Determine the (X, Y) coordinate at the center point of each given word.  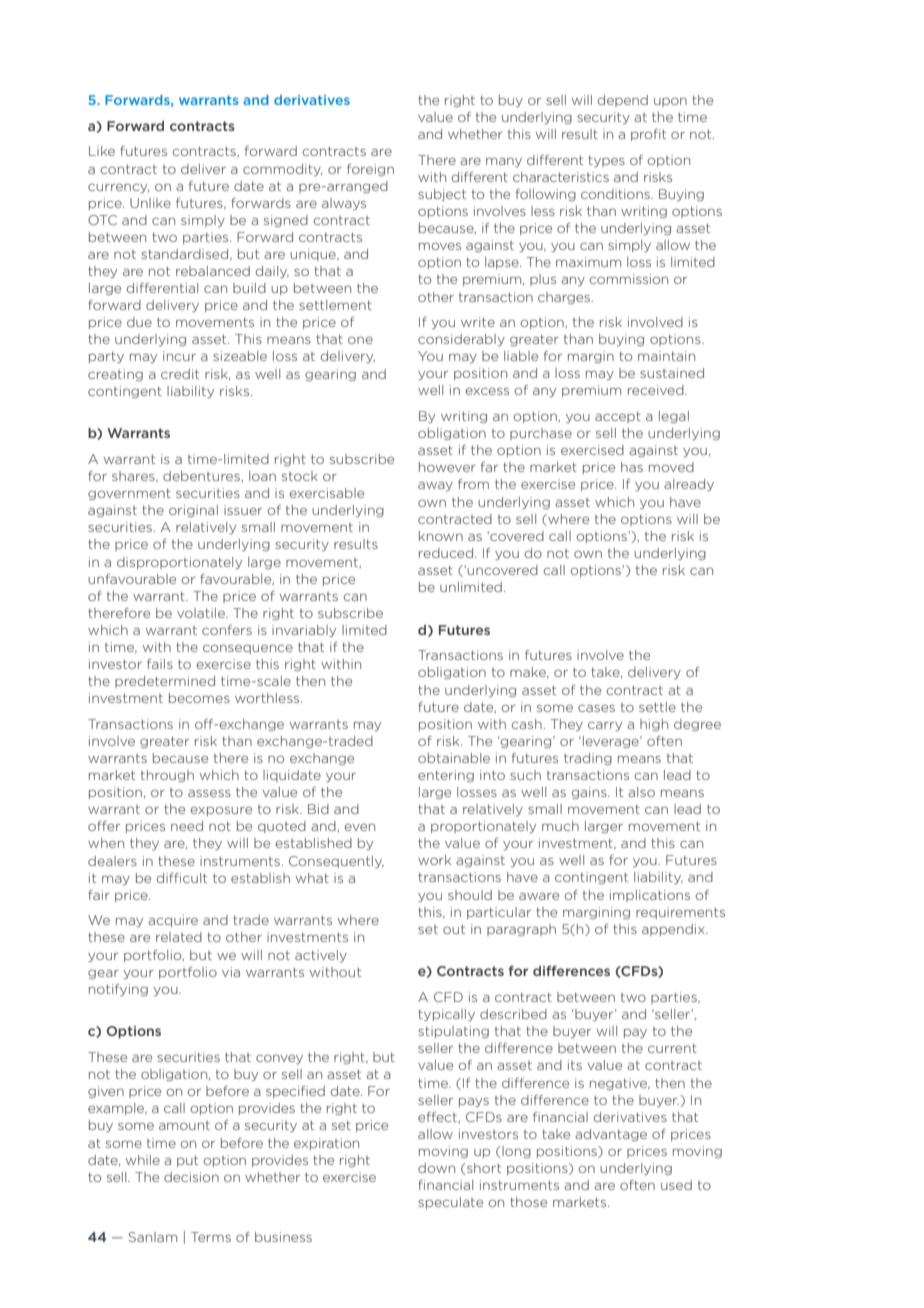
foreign (370, 170)
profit (648, 135)
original (193, 511)
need (187, 826)
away (435, 486)
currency (118, 188)
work (434, 860)
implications (650, 896)
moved (671, 467)
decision (191, 1177)
